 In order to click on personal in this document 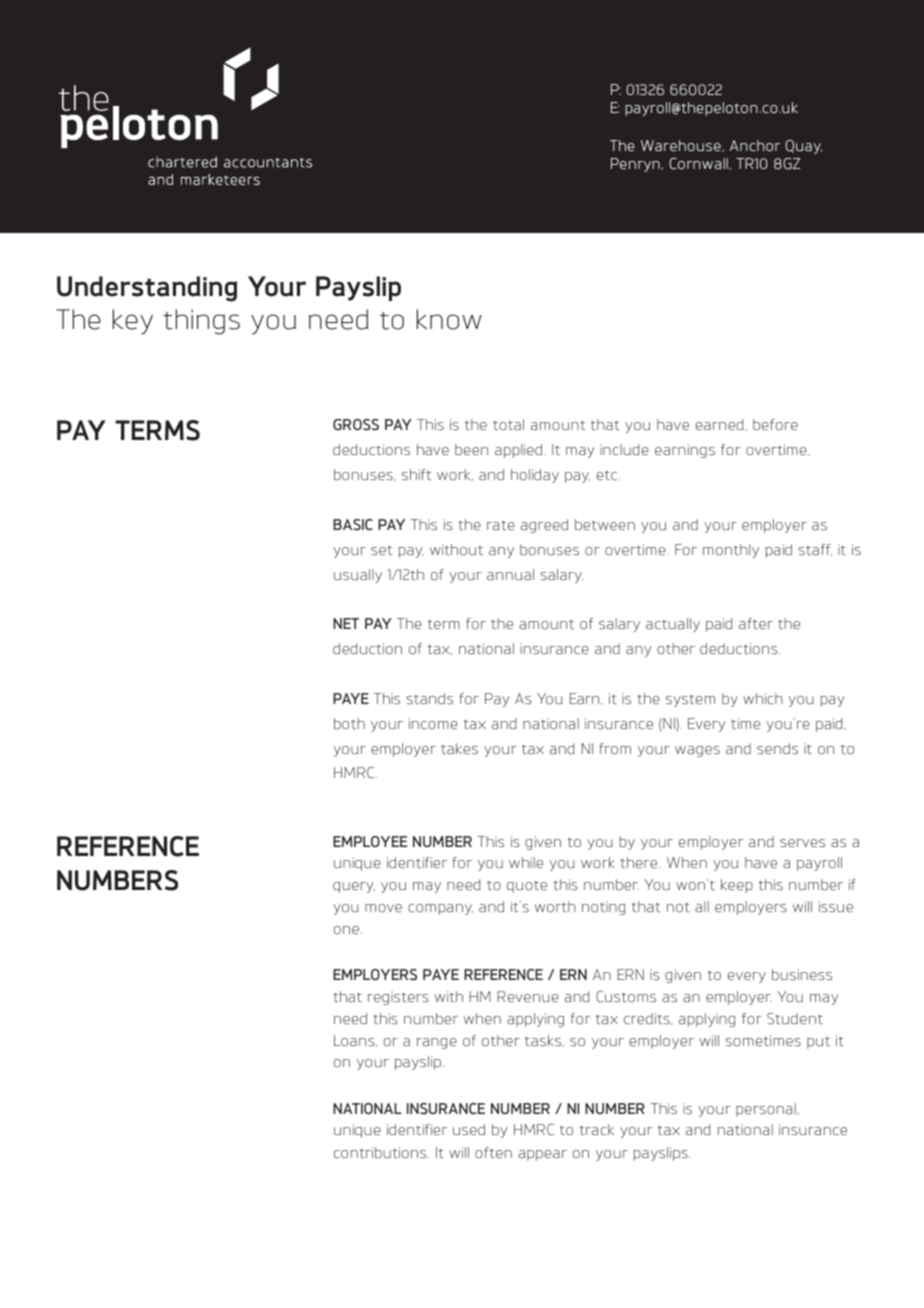, I will do `click(767, 1110)`.
